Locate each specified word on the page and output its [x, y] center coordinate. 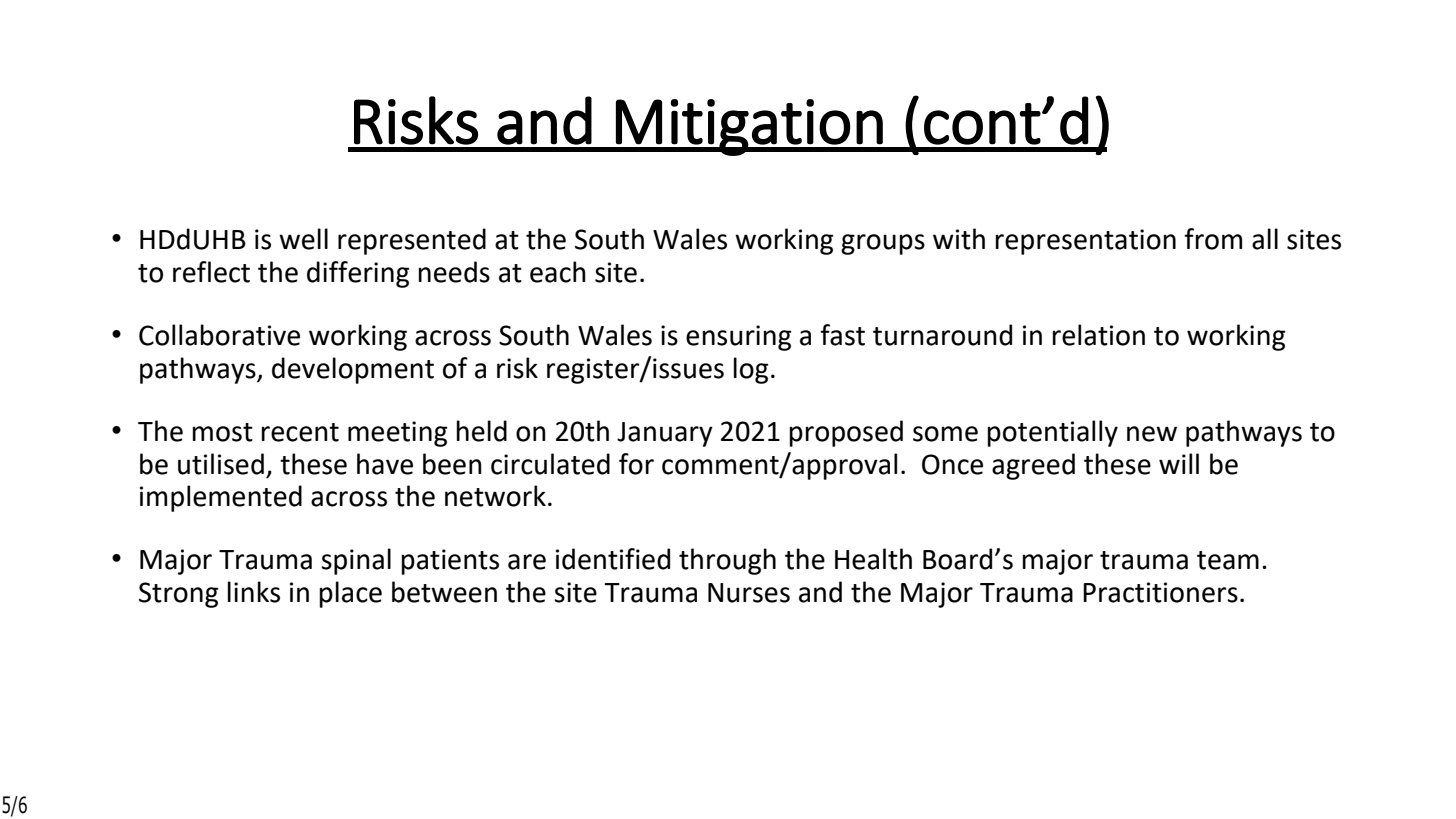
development [353, 370]
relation [1098, 335]
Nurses [749, 593]
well [303, 239]
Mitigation [749, 127]
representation [1085, 242]
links [253, 592]
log [750, 370]
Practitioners [1160, 592]
